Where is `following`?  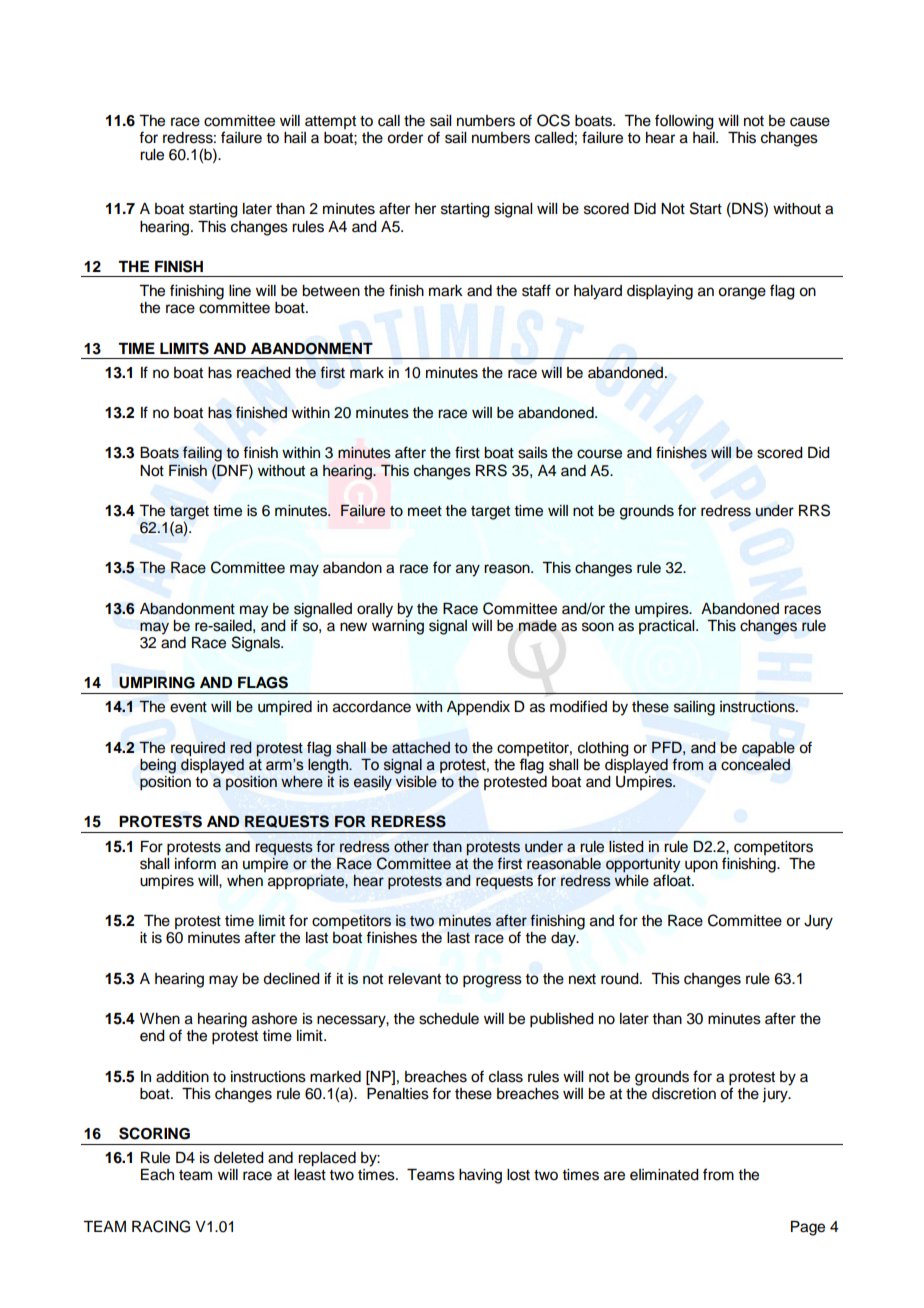
following is located at coordinates (684, 122).
